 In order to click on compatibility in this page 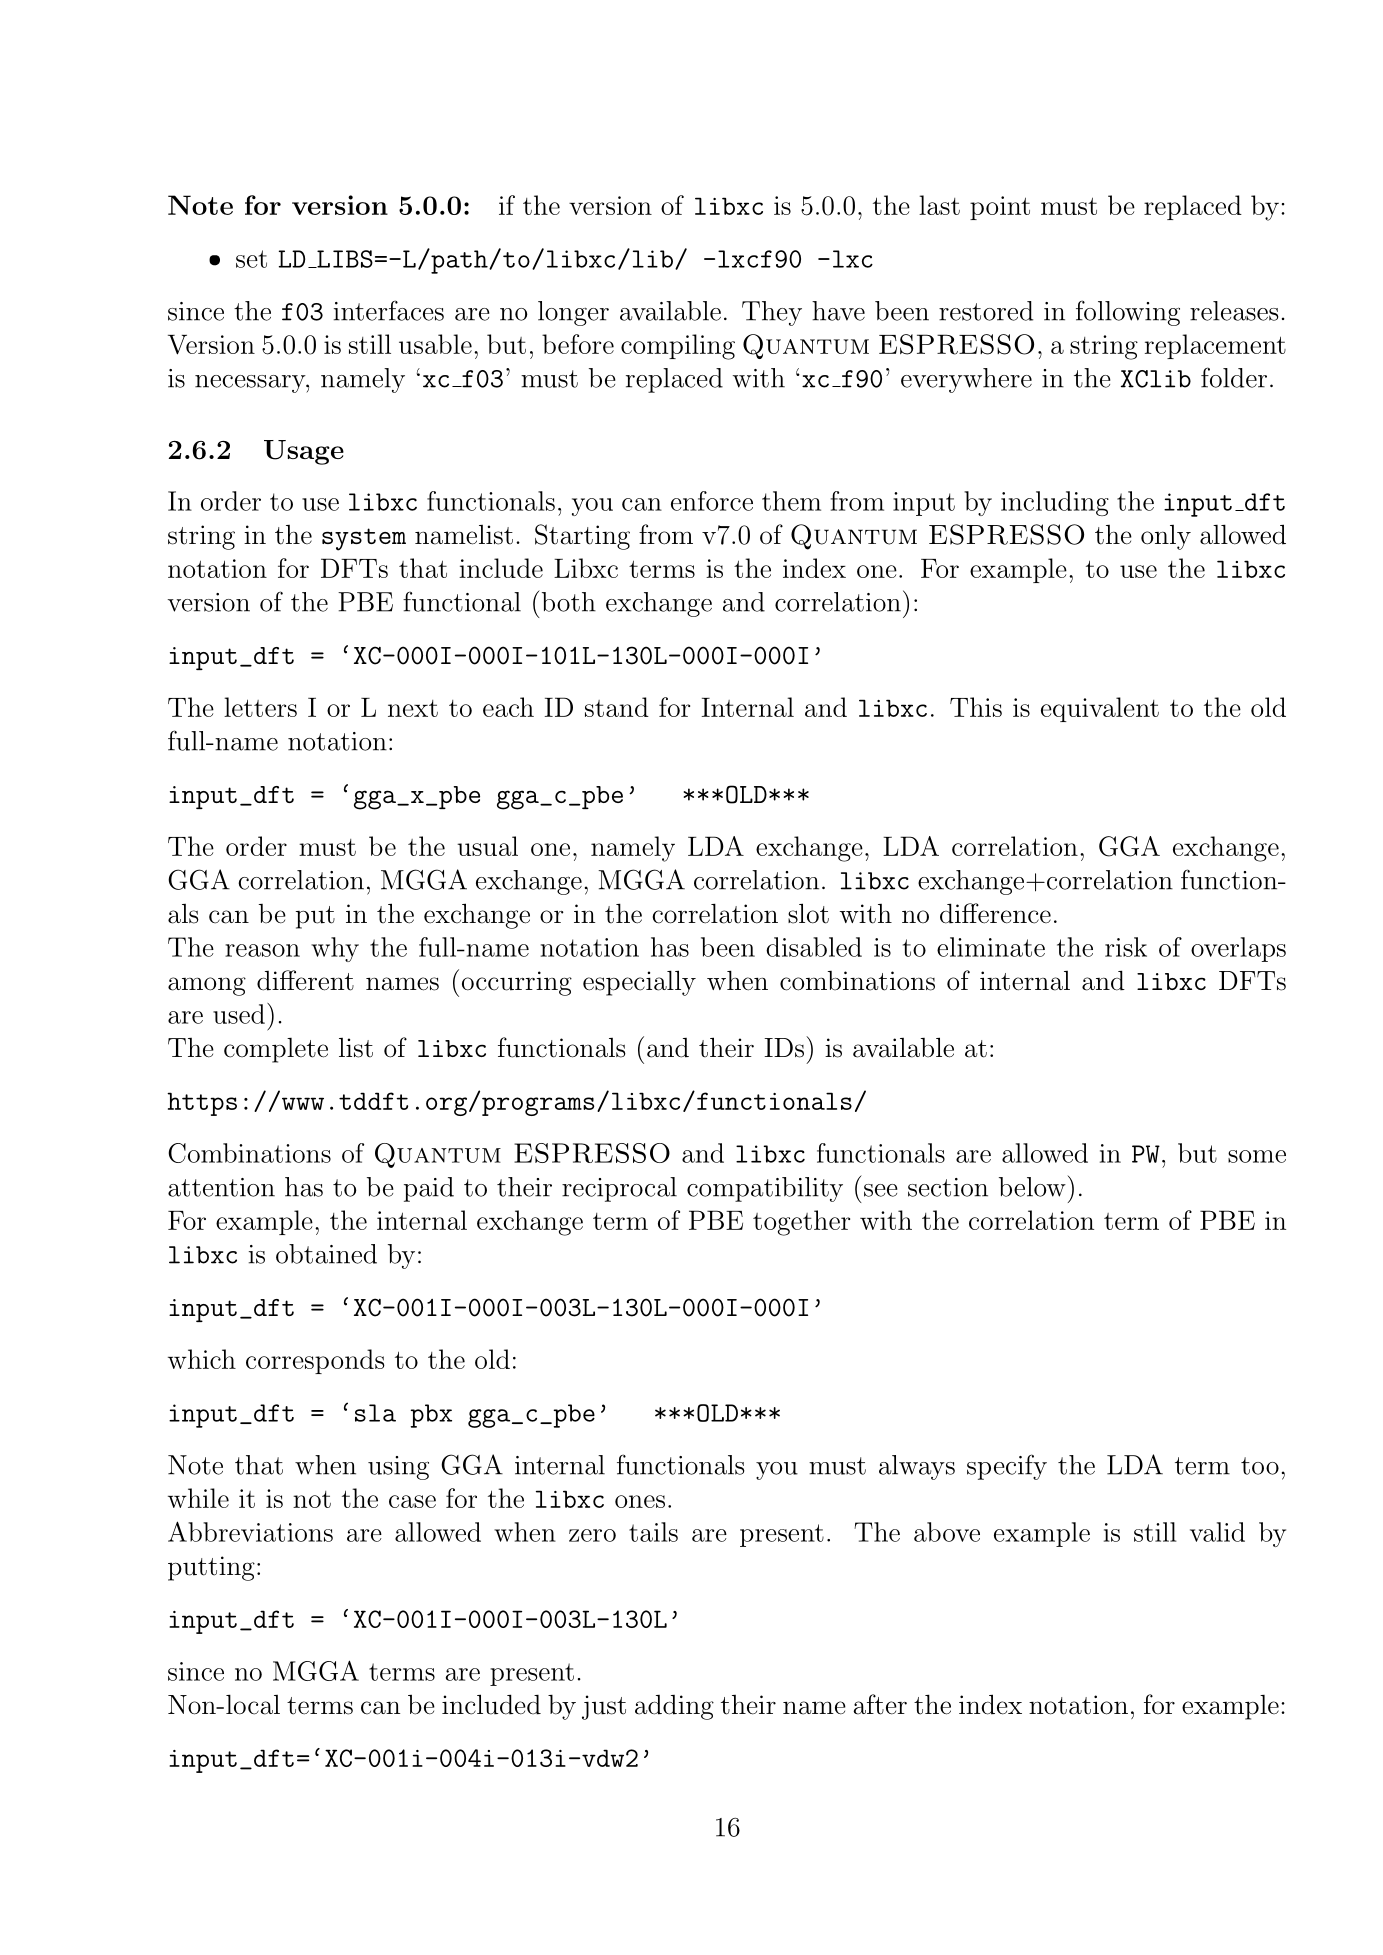, I will do `click(765, 1189)`.
